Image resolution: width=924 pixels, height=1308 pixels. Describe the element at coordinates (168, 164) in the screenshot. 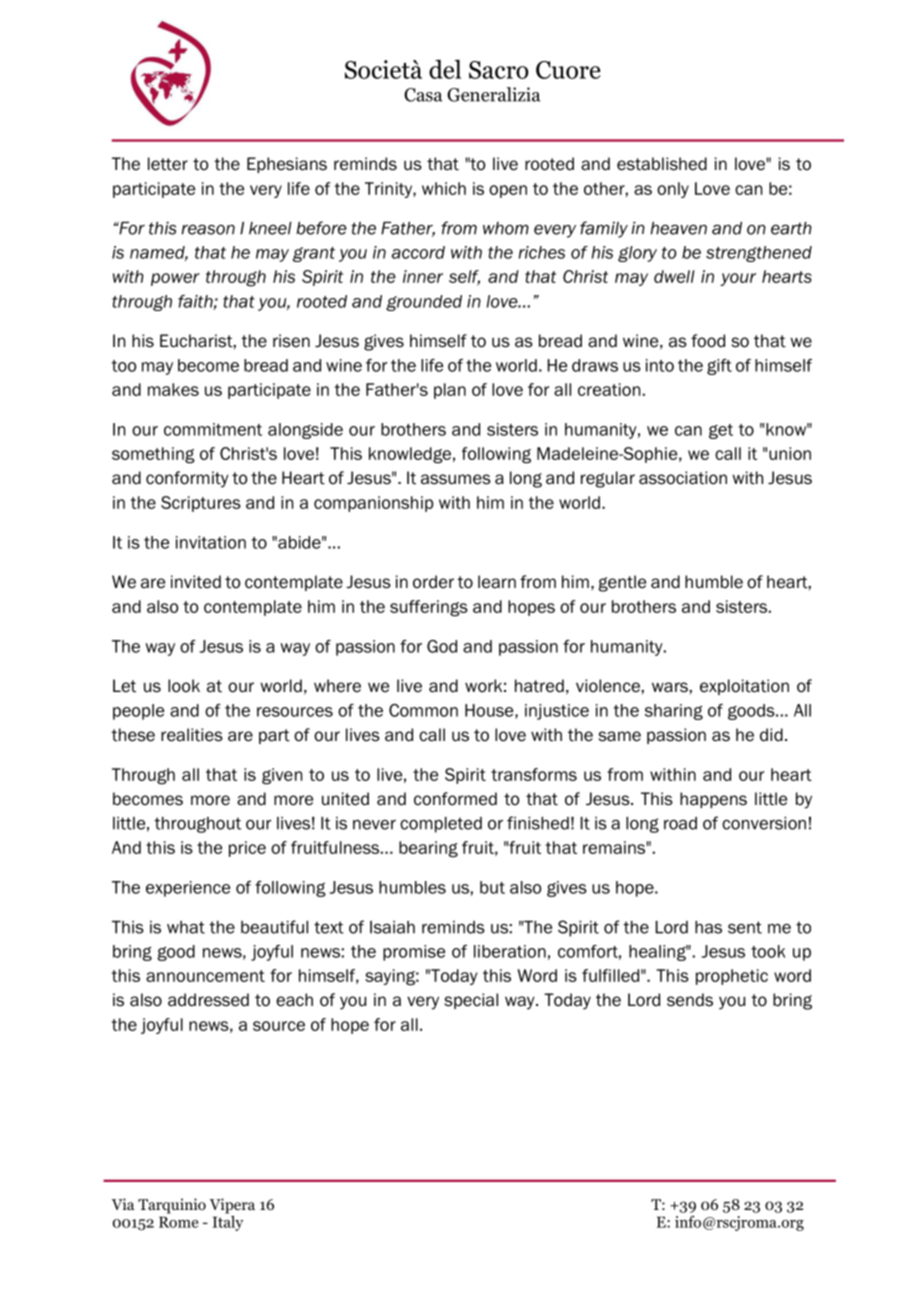

I see `letter` at that location.
